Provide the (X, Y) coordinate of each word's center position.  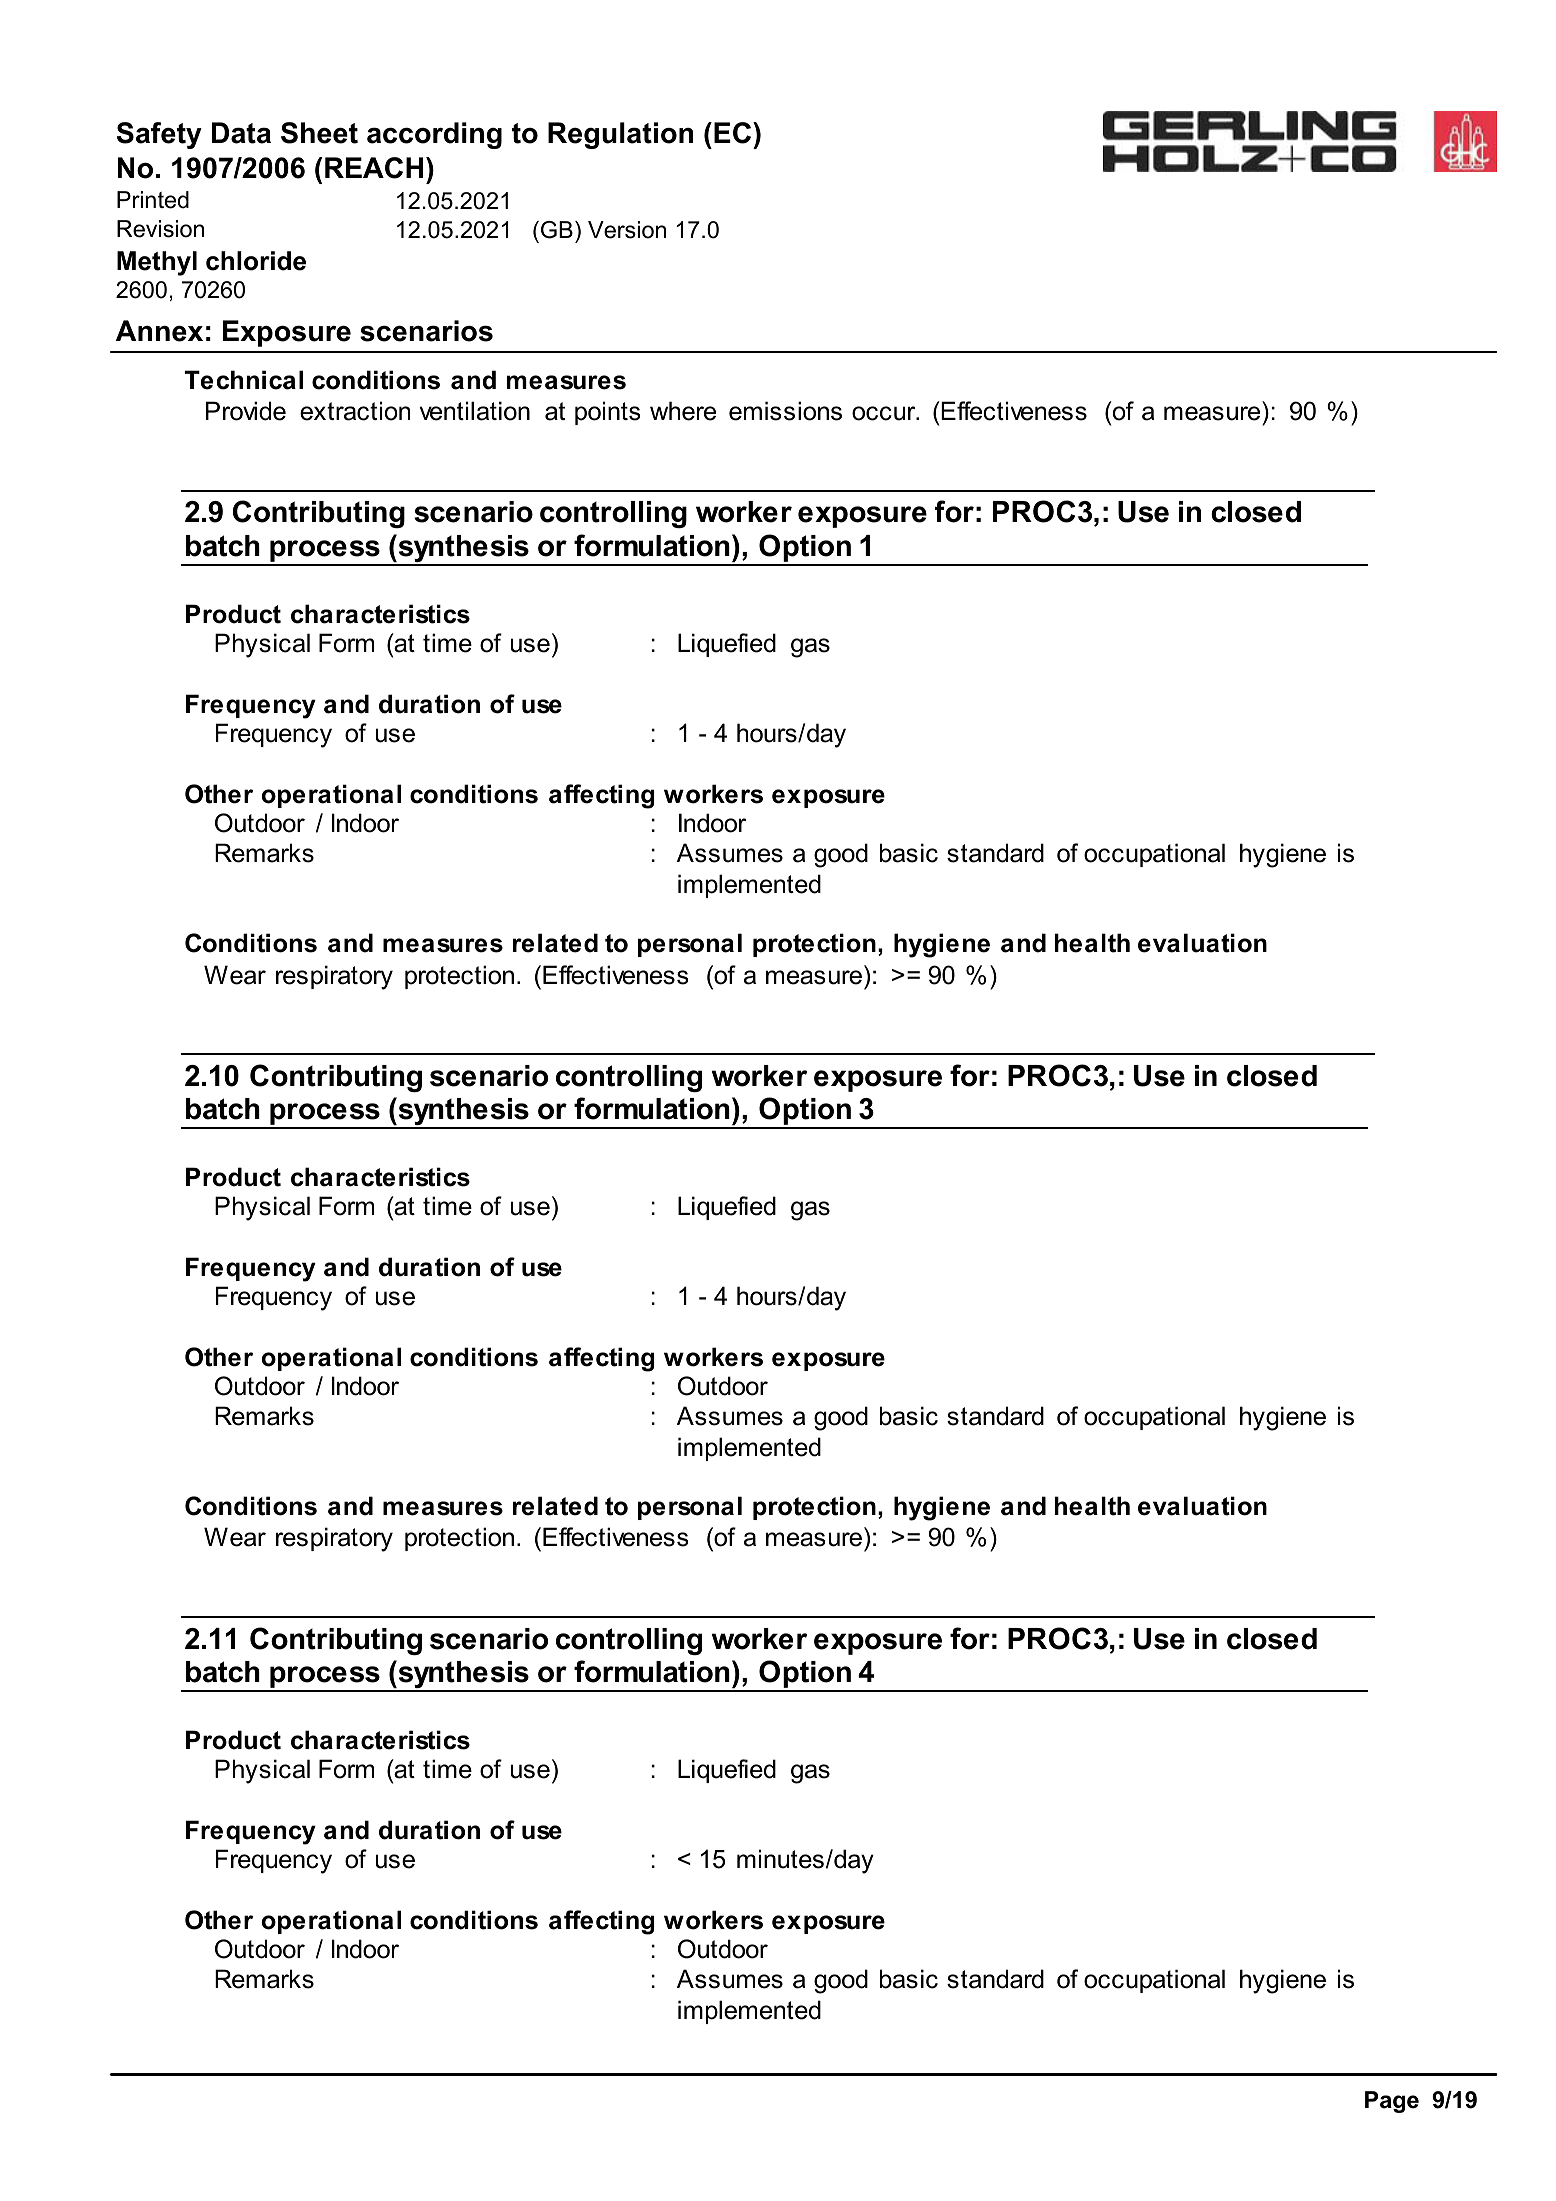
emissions (785, 411)
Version (627, 230)
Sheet (319, 133)
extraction (355, 411)
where (683, 411)
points (607, 413)
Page (1392, 2102)
